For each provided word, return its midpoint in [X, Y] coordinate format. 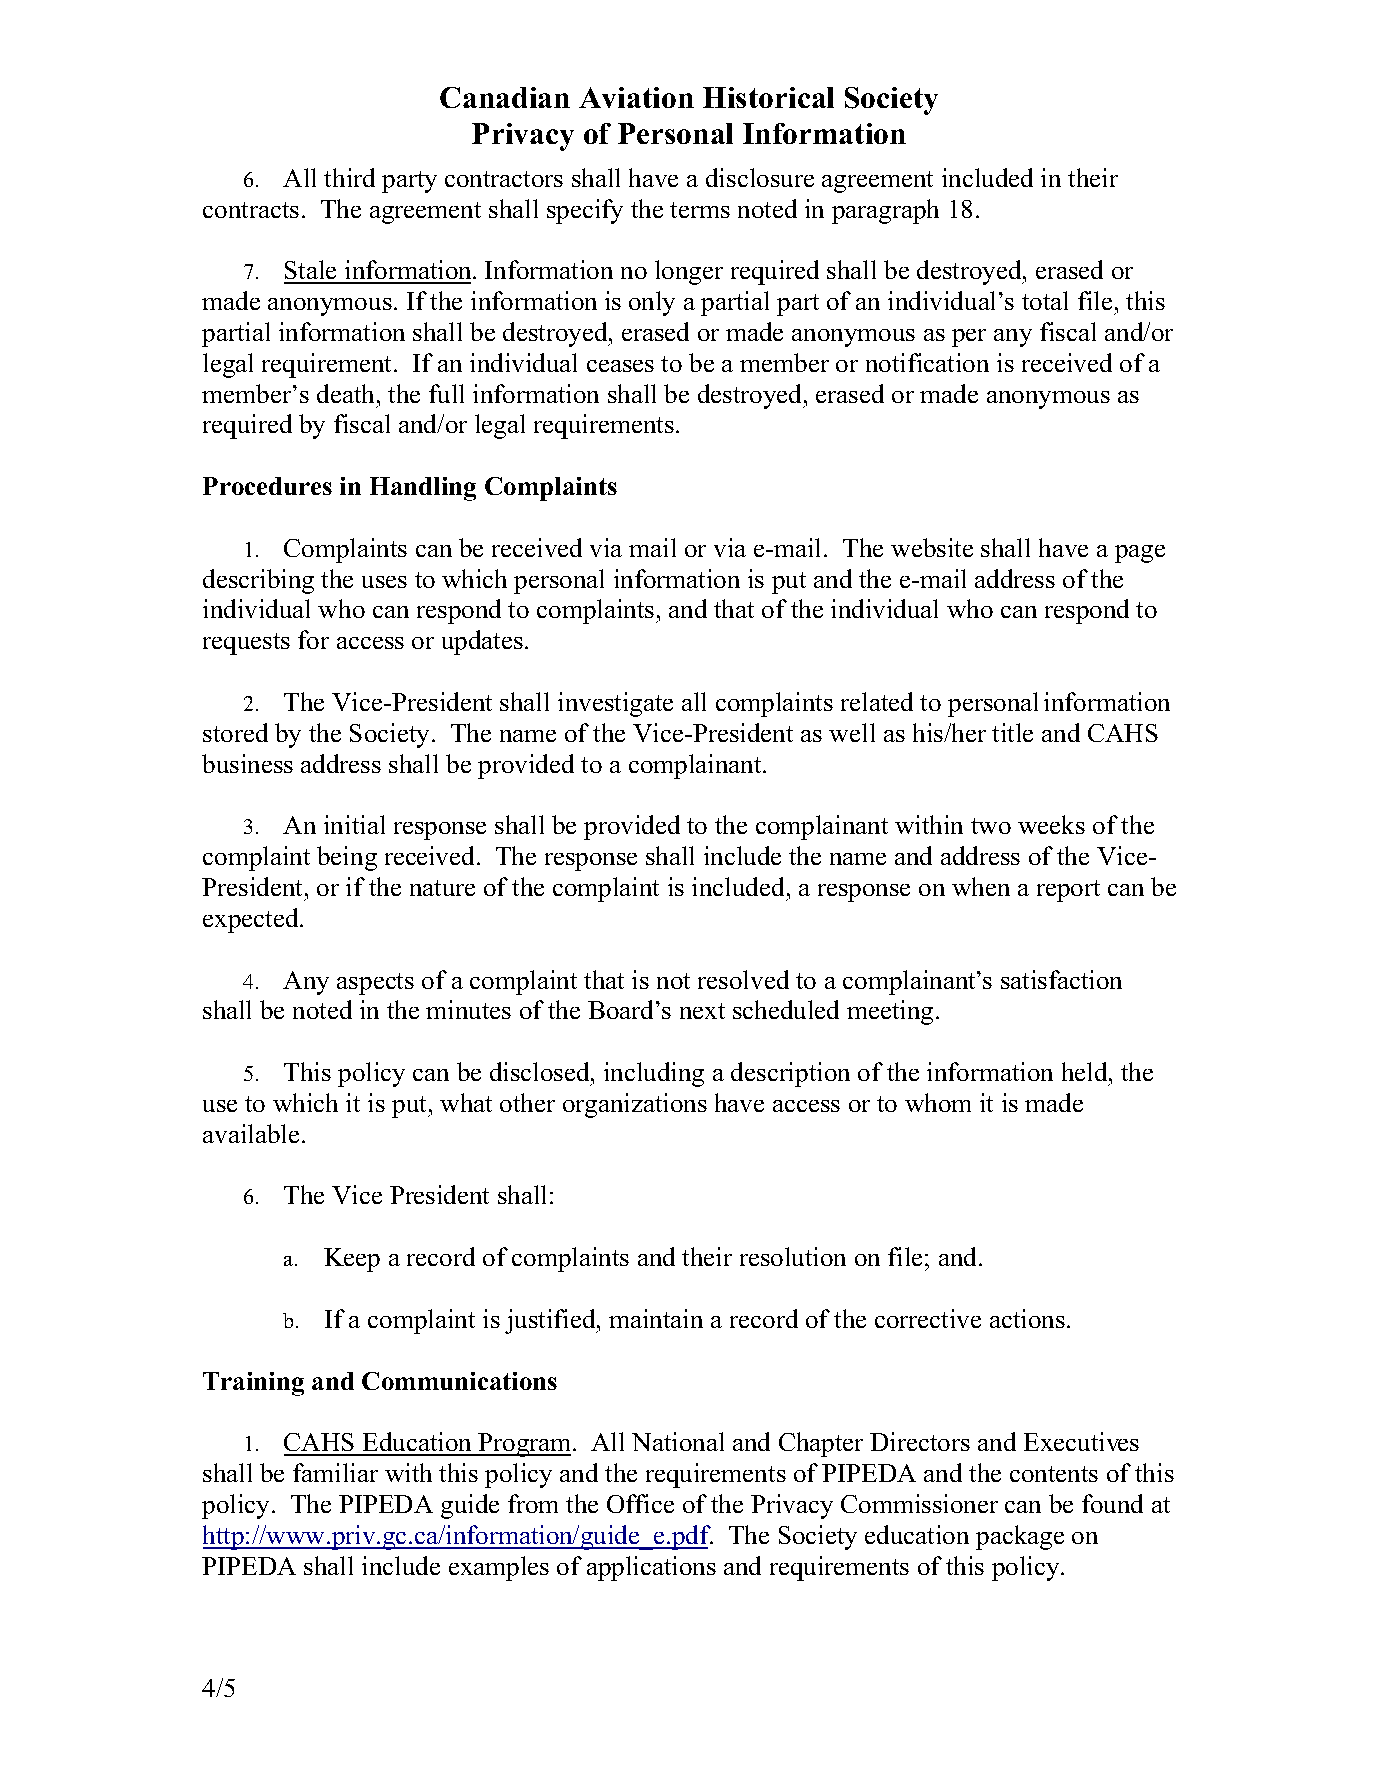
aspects [375, 984]
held [1086, 1071]
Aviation [636, 97]
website [932, 547]
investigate [615, 704]
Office [640, 1503]
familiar [335, 1472]
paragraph [885, 211]
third [349, 177]
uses [384, 582]
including [654, 1074]
